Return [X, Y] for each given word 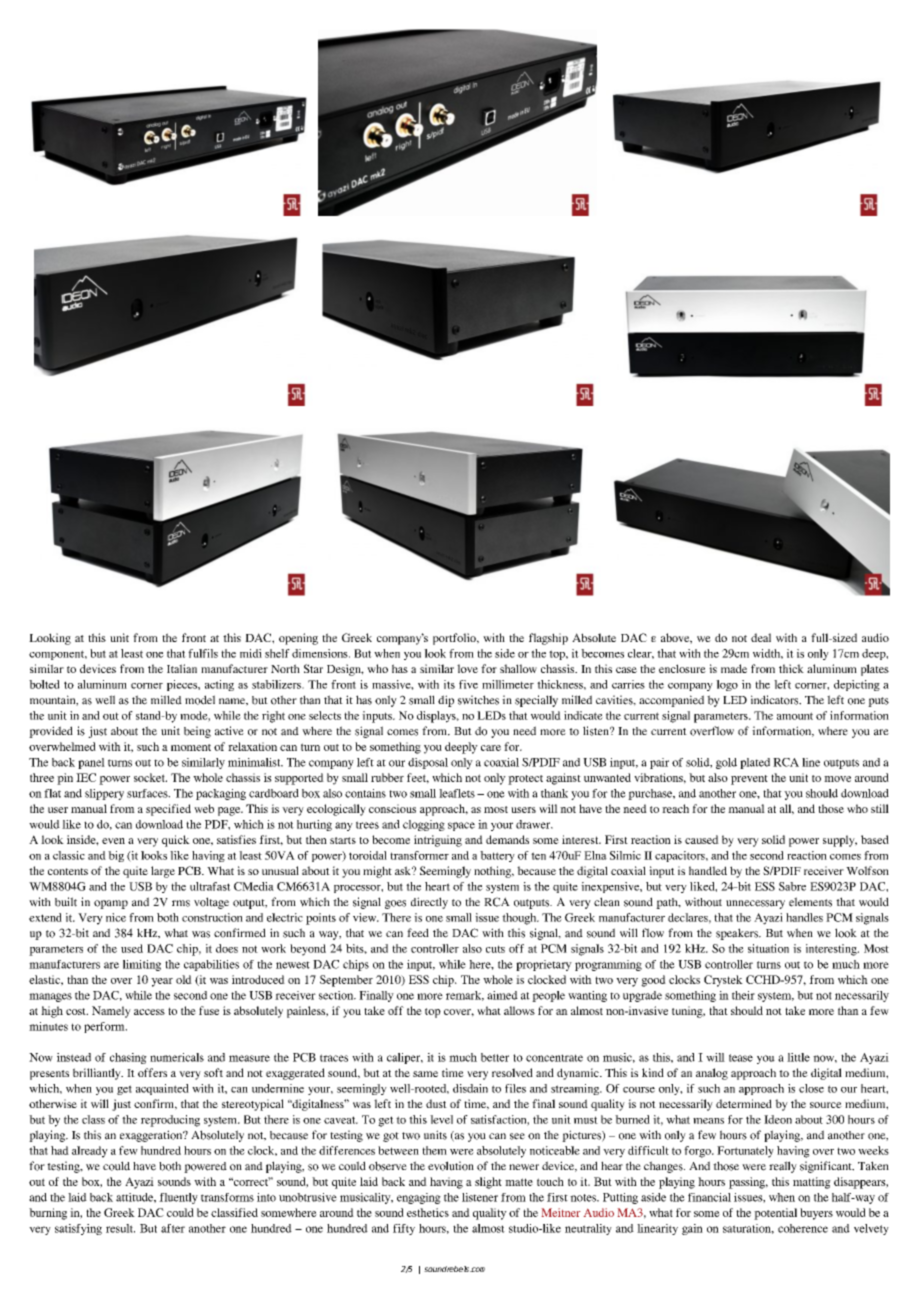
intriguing [438, 841]
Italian [182, 668]
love [467, 668]
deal [761, 637]
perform [105, 1027]
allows [519, 1010]
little [798, 1057]
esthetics [428, 1212]
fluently [178, 1198]
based [875, 839]
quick [176, 841]
